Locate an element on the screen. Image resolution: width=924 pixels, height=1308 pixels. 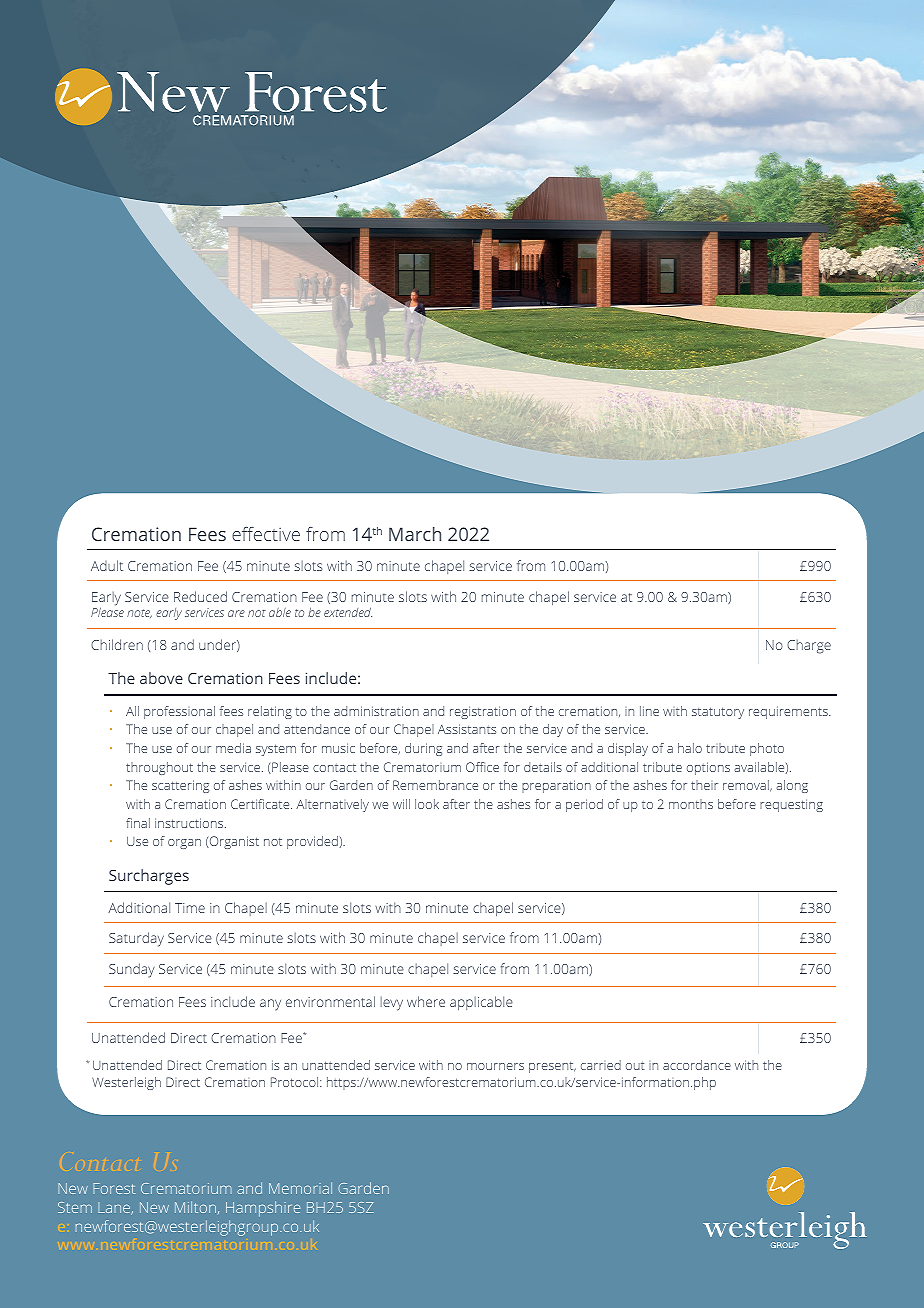
statutory is located at coordinates (718, 713).
